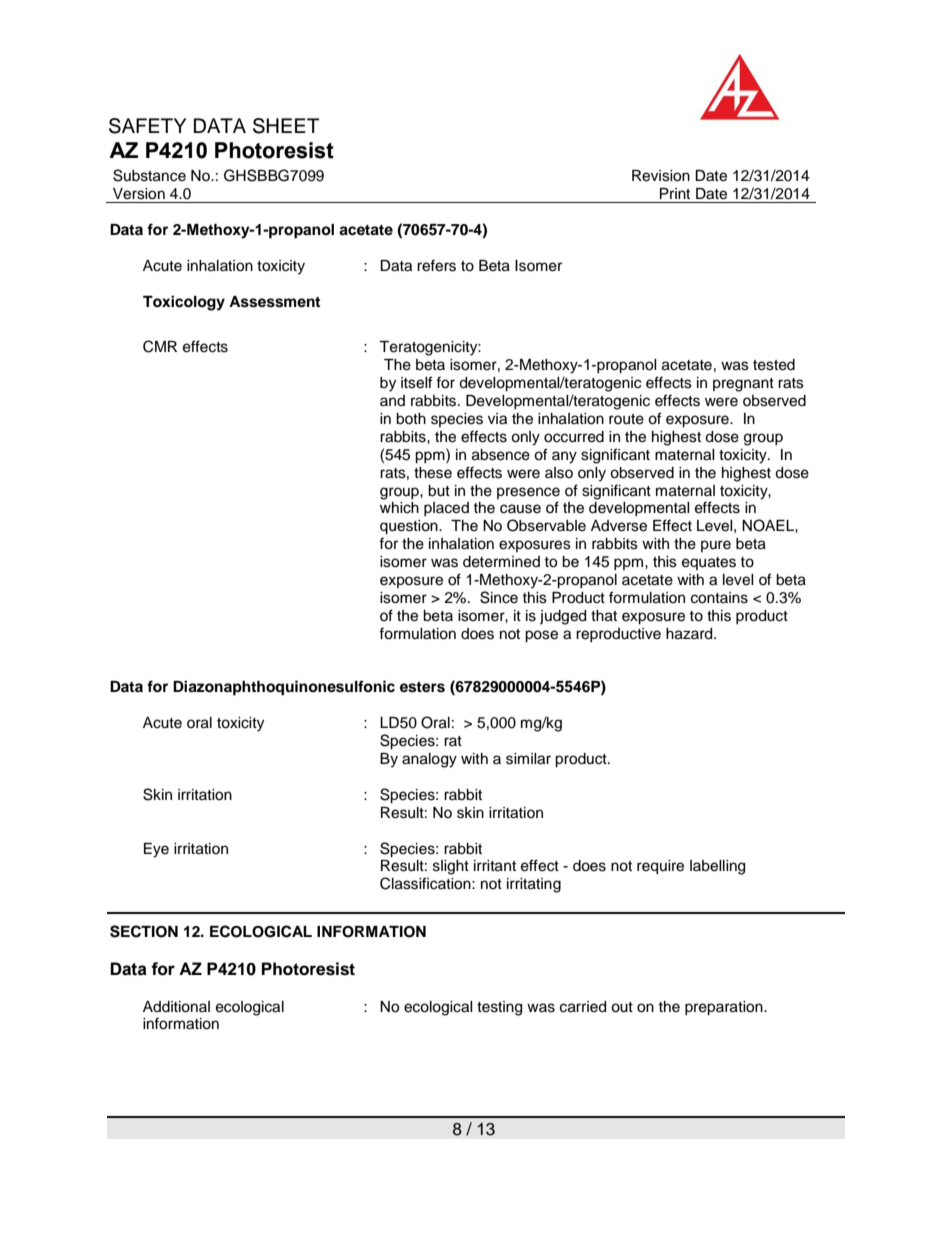 This screenshot has width=952, height=1233. Describe the element at coordinates (156, 850) in the screenshot. I see `Eye` at that location.
